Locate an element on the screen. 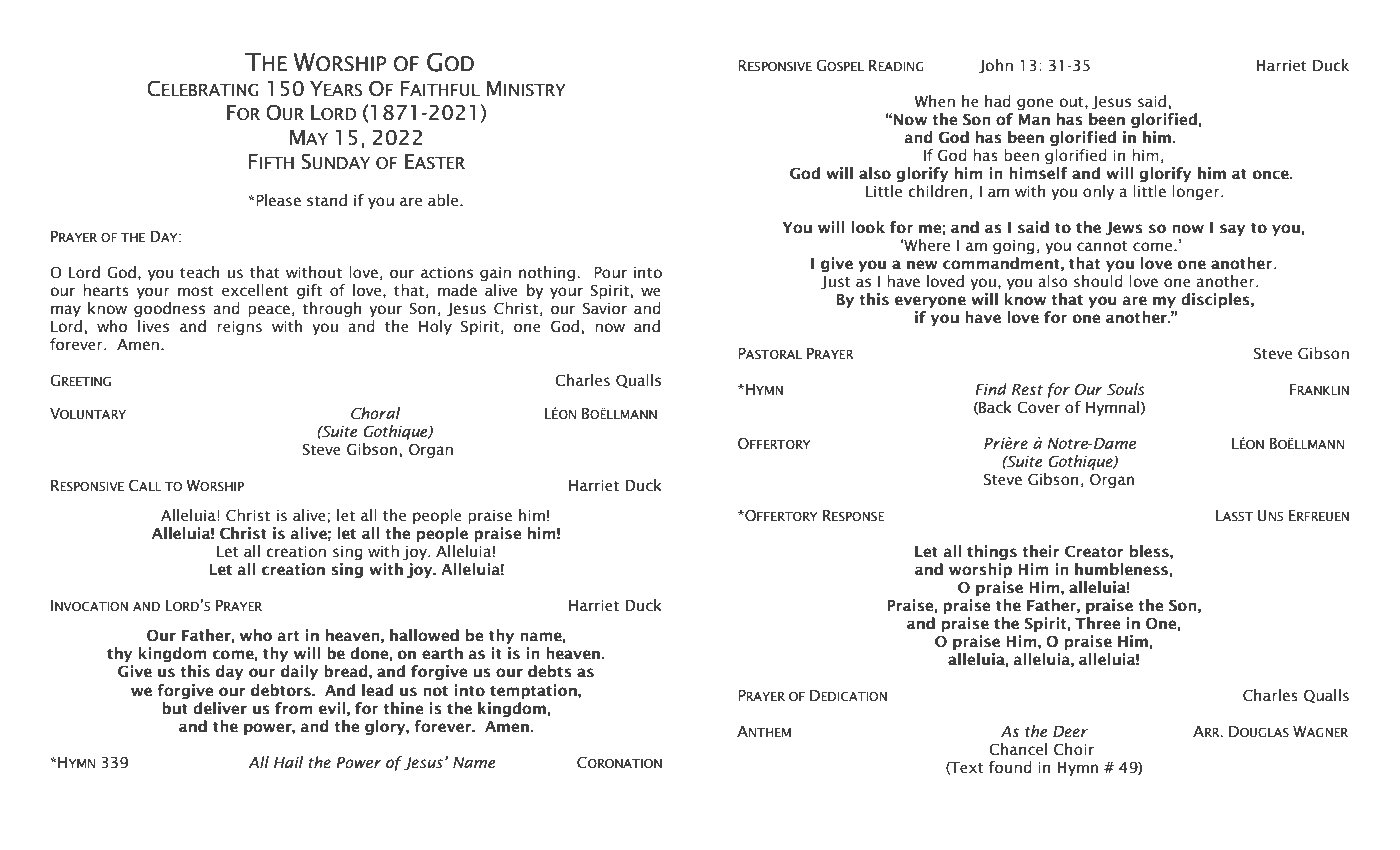 This screenshot has width=1400, height=850. When is located at coordinates (934, 101).
